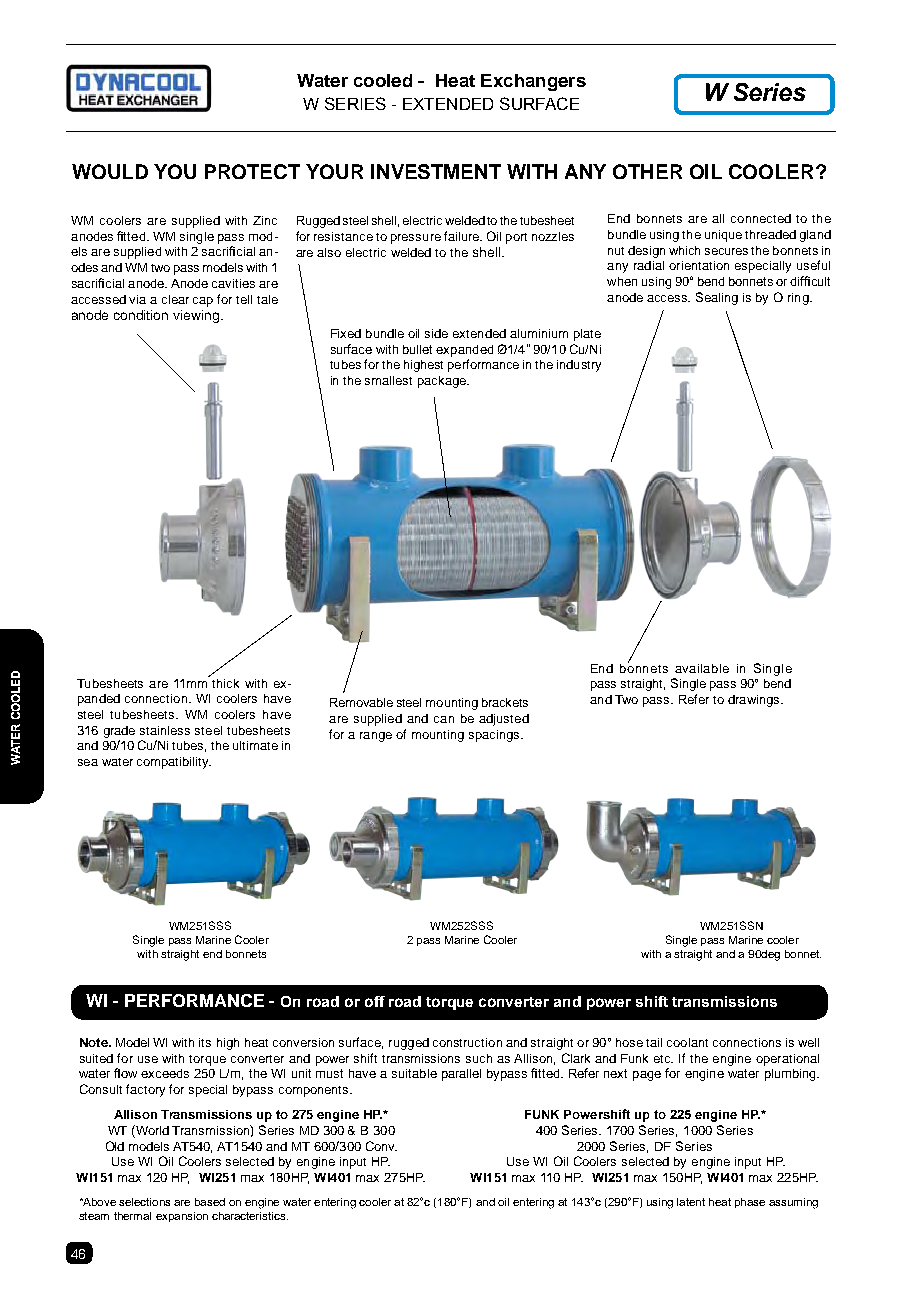 This screenshot has width=924, height=1308. Describe the element at coordinates (702, 668) in the screenshot. I see `available` at that location.
